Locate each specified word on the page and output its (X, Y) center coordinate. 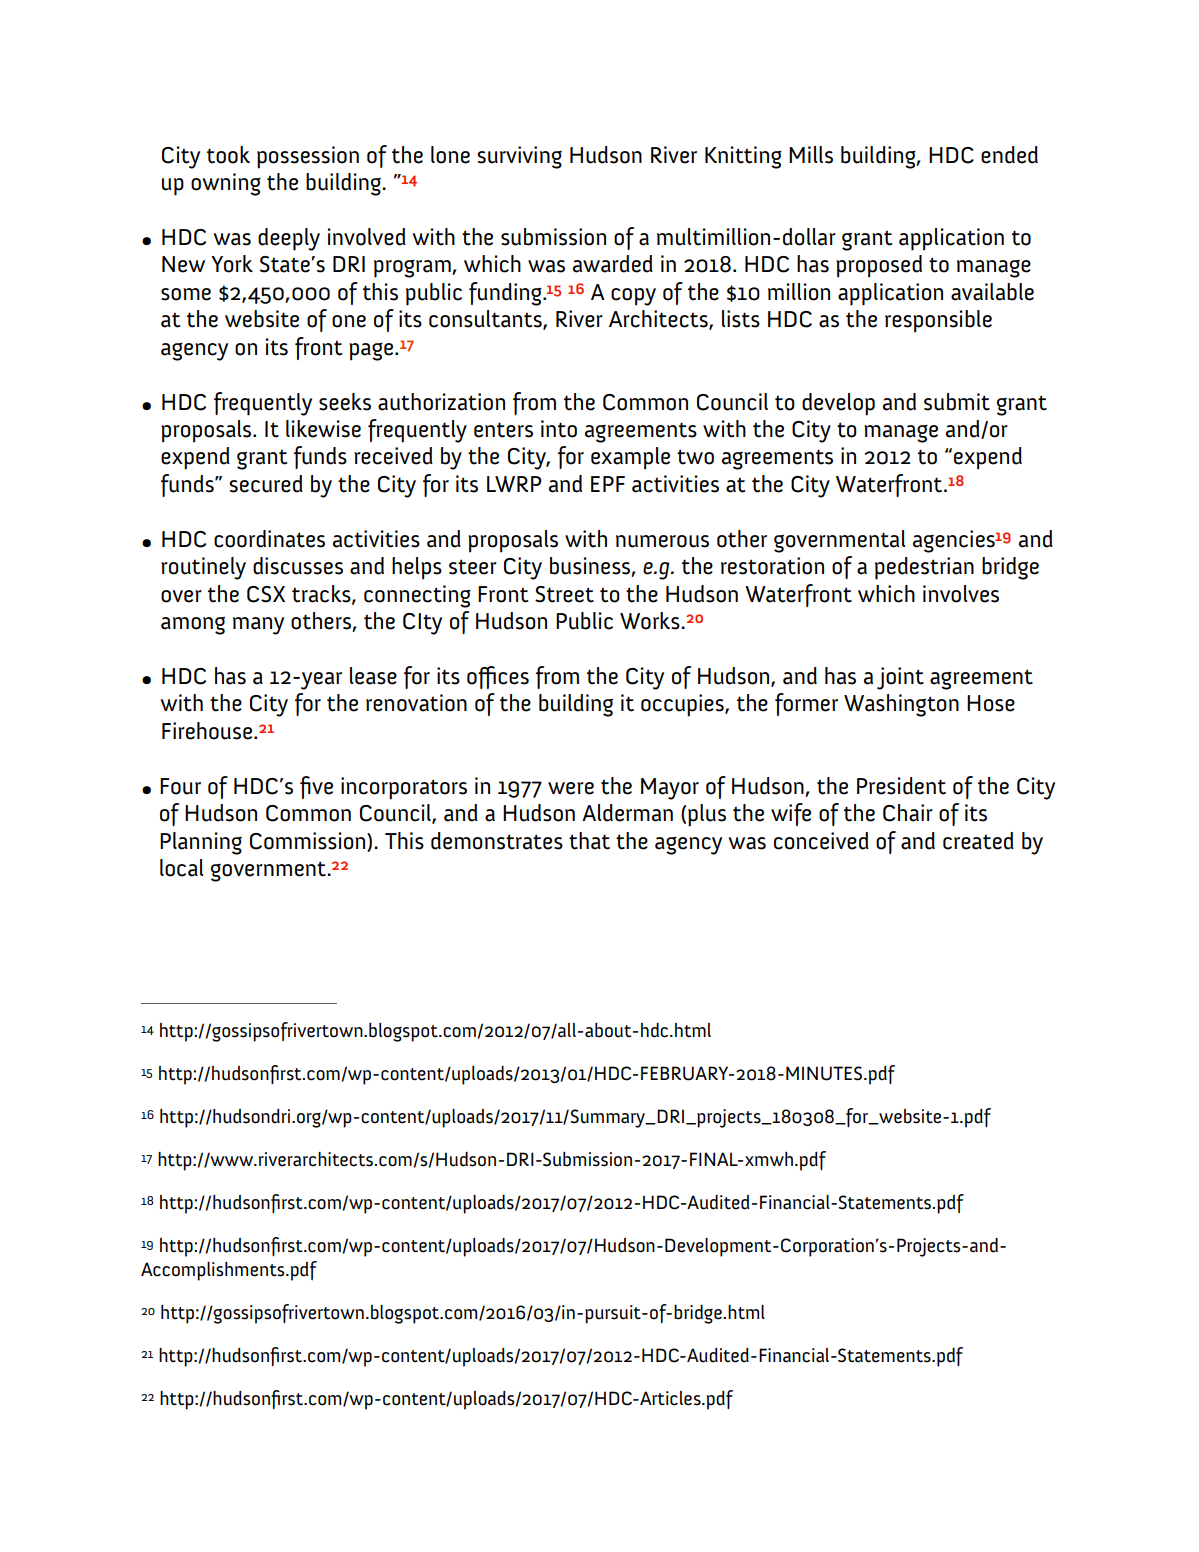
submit (957, 402)
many (258, 626)
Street (564, 594)
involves (961, 594)
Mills (811, 155)
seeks (345, 402)
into (559, 429)
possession (308, 157)
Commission (309, 841)
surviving (519, 157)
